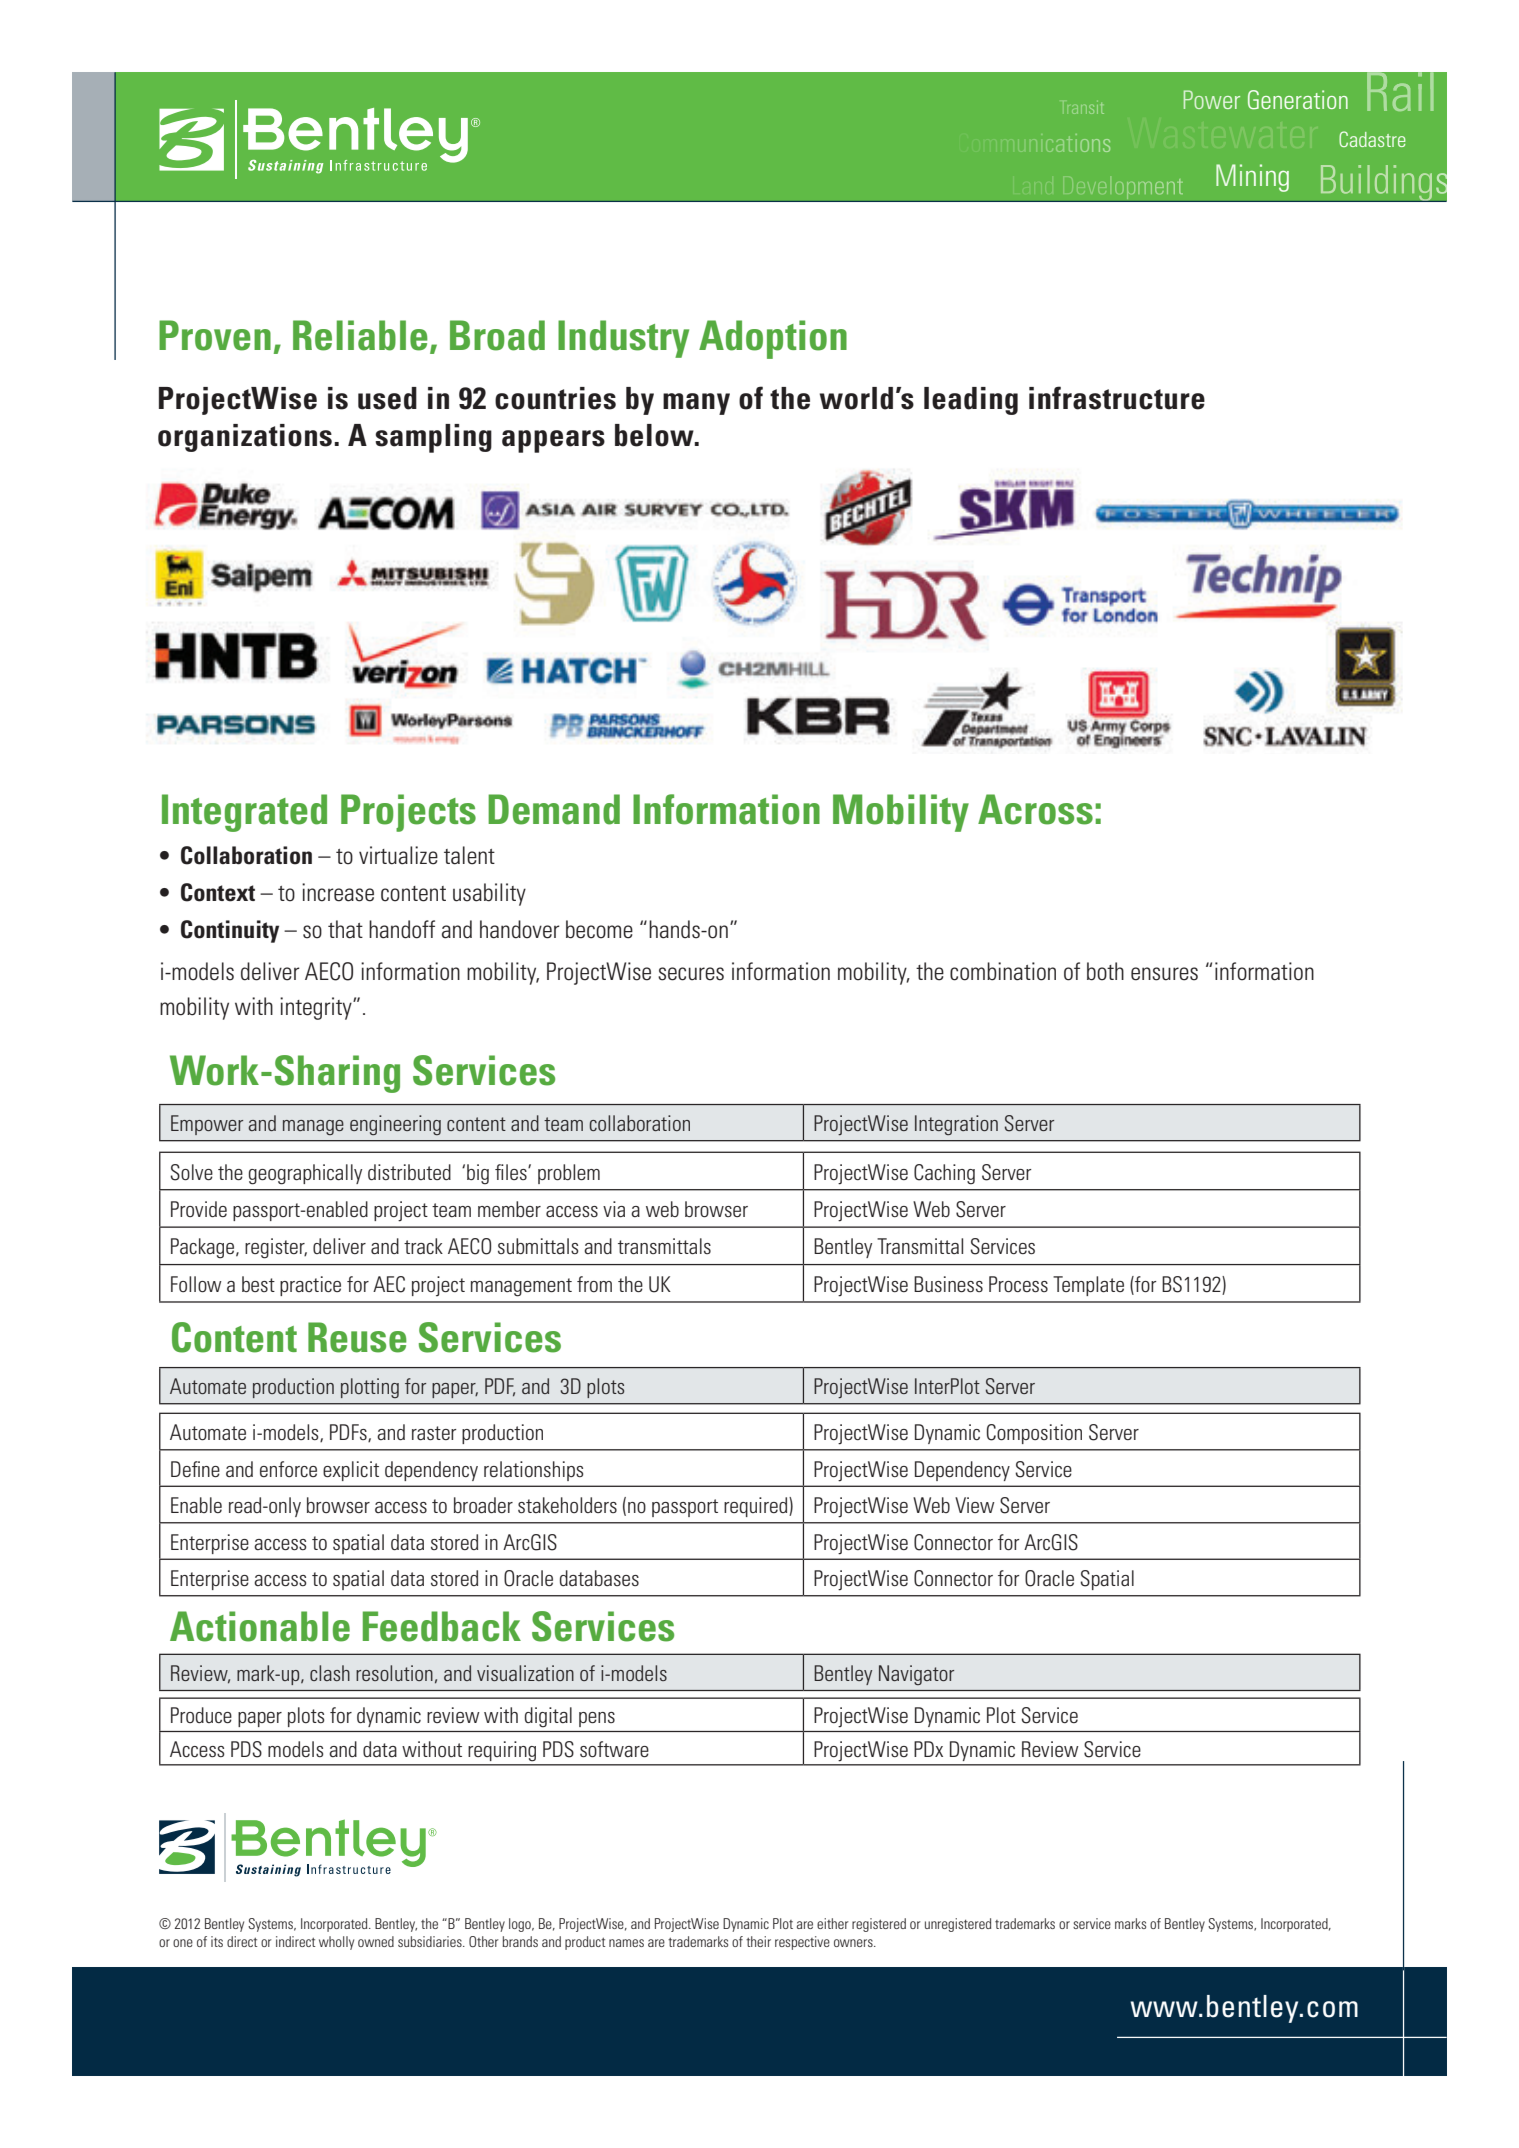 The height and width of the screenshot is (2148, 1519). I want to click on secures, so click(691, 974).
